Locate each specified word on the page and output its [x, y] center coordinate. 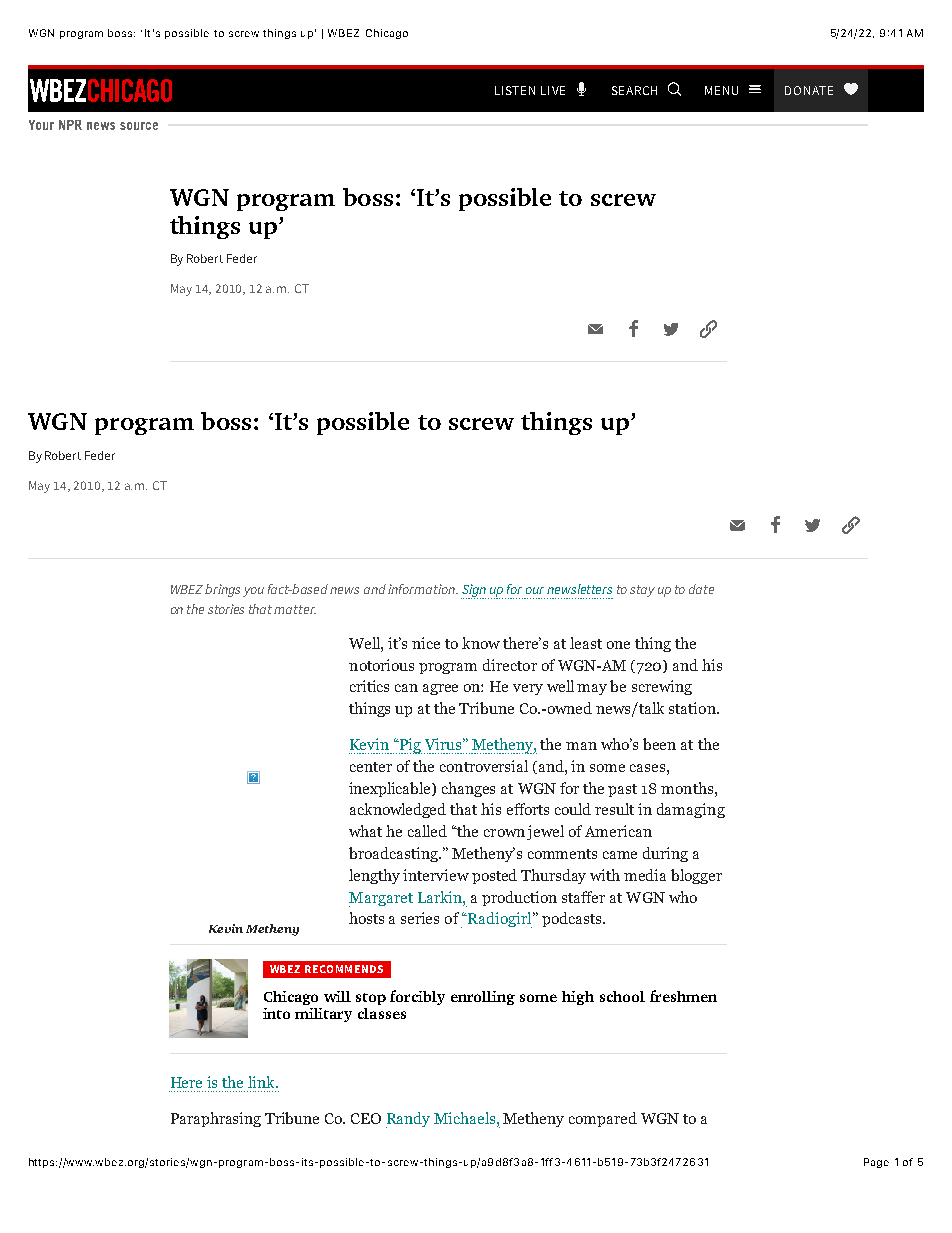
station [693, 708]
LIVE [553, 90]
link [262, 1082]
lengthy [374, 876]
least [586, 643]
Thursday [553, 876]
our [535, 590]
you [253, 592]
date [701, 589]
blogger [696, 876]
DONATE [809, 90]
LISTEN [515, 90]
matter [295, 609]
